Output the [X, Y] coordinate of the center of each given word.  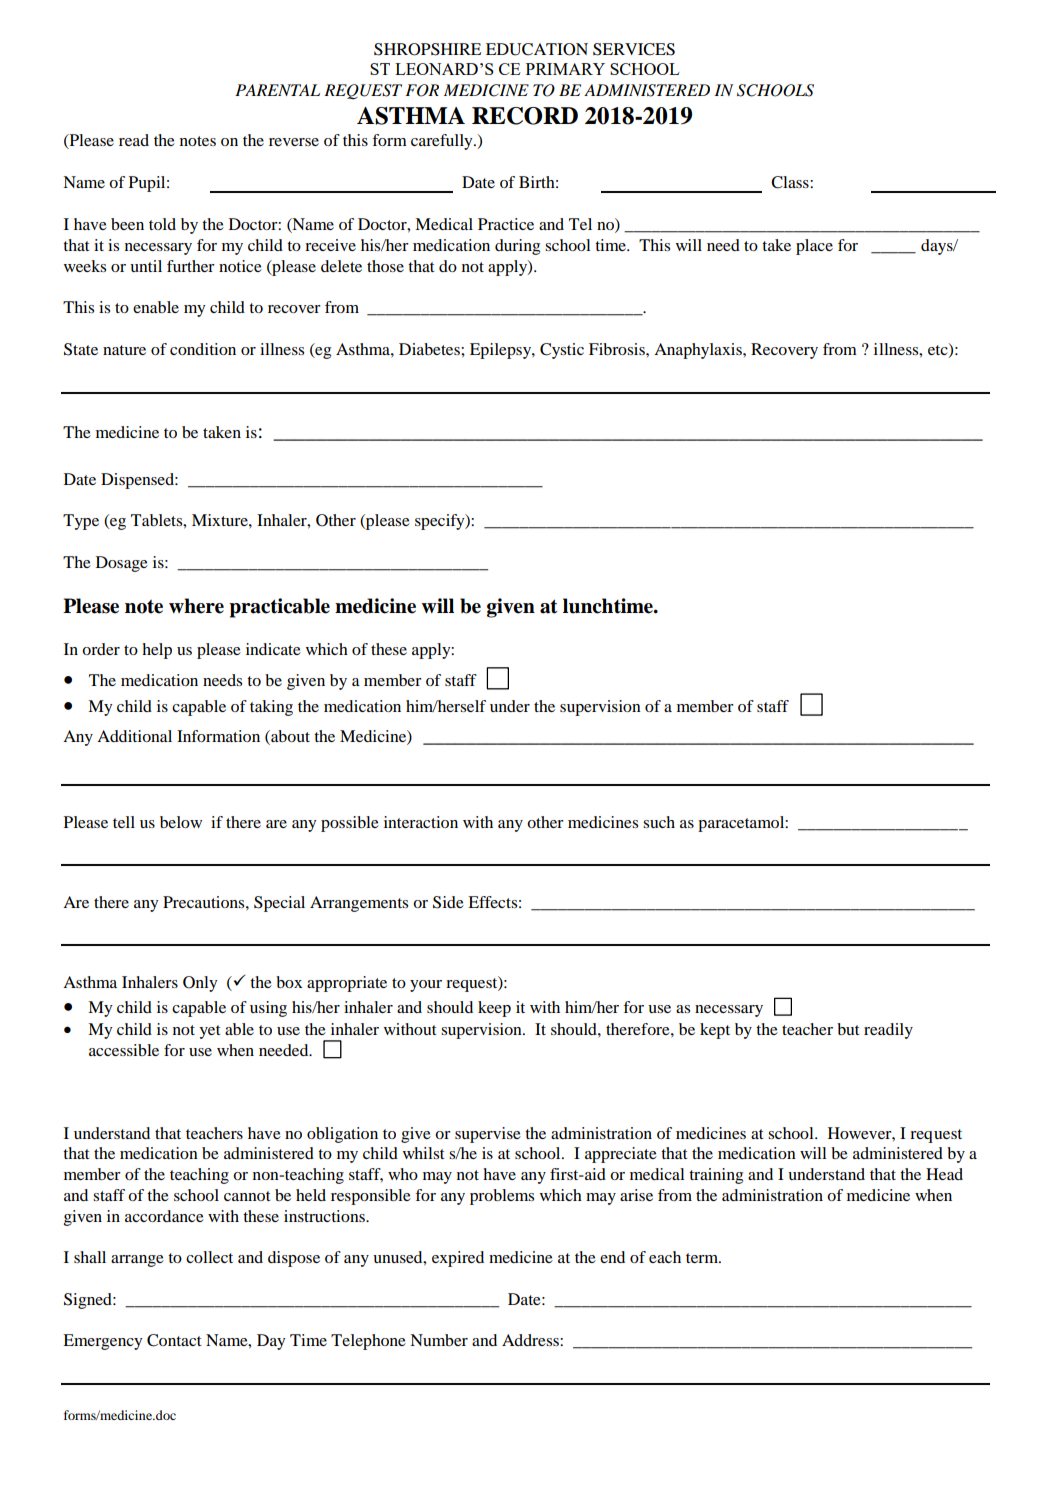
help [157, 651]
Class [791, 182]
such [659, 822]
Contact [174, 1340]
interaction [421, 822]
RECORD [525, 116]
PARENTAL [277, 90]
